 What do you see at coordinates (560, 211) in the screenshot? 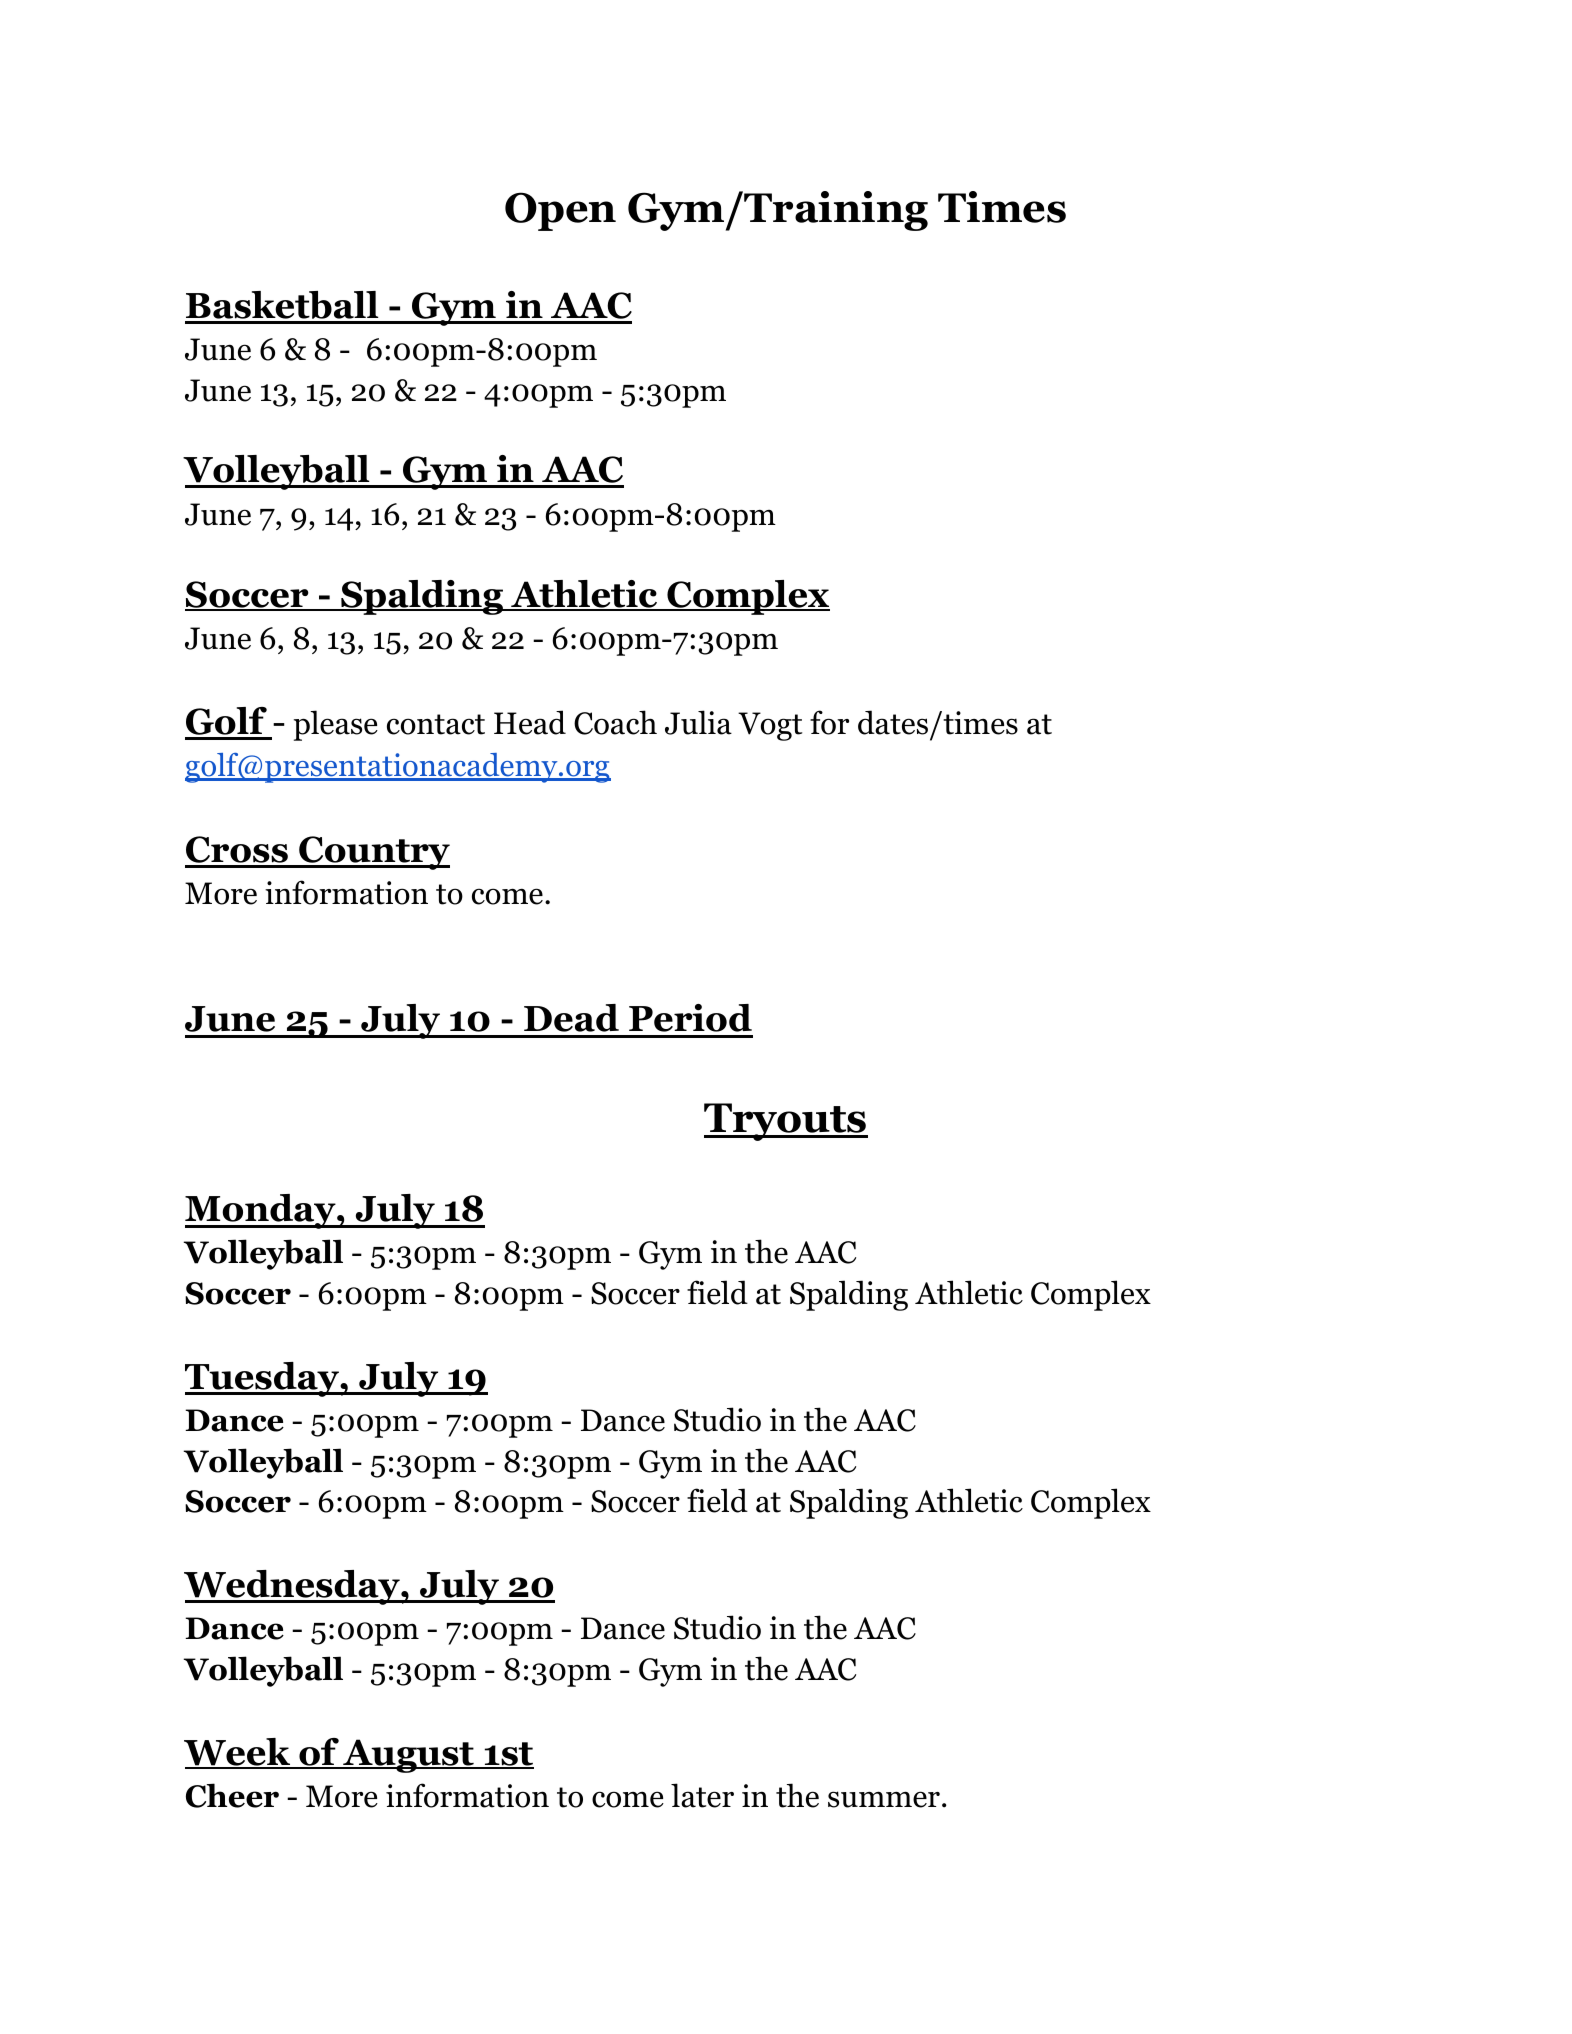
I see `Open` at bounding box center [560, 211].
